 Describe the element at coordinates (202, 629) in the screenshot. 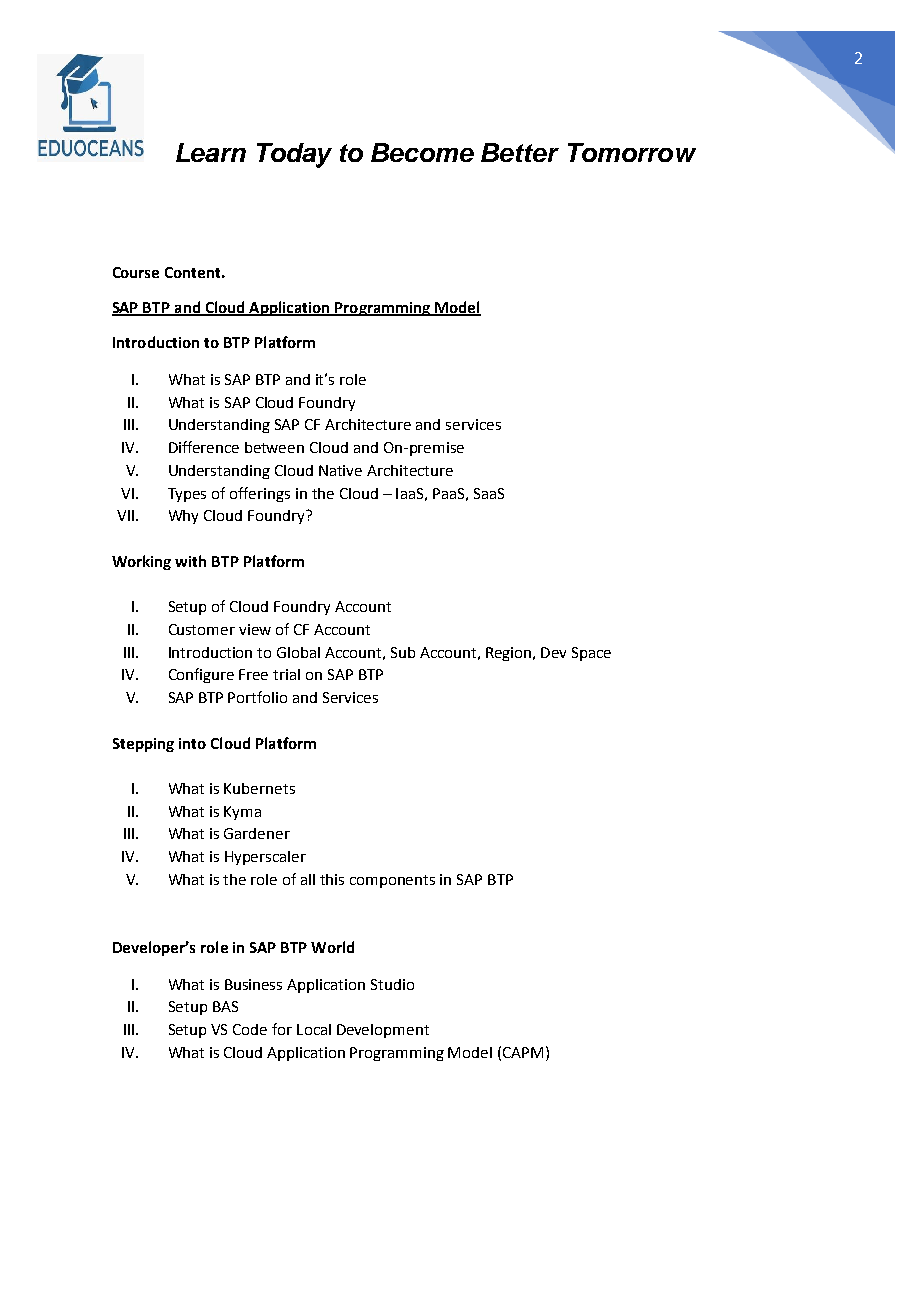

I see `Customer` at that location.
